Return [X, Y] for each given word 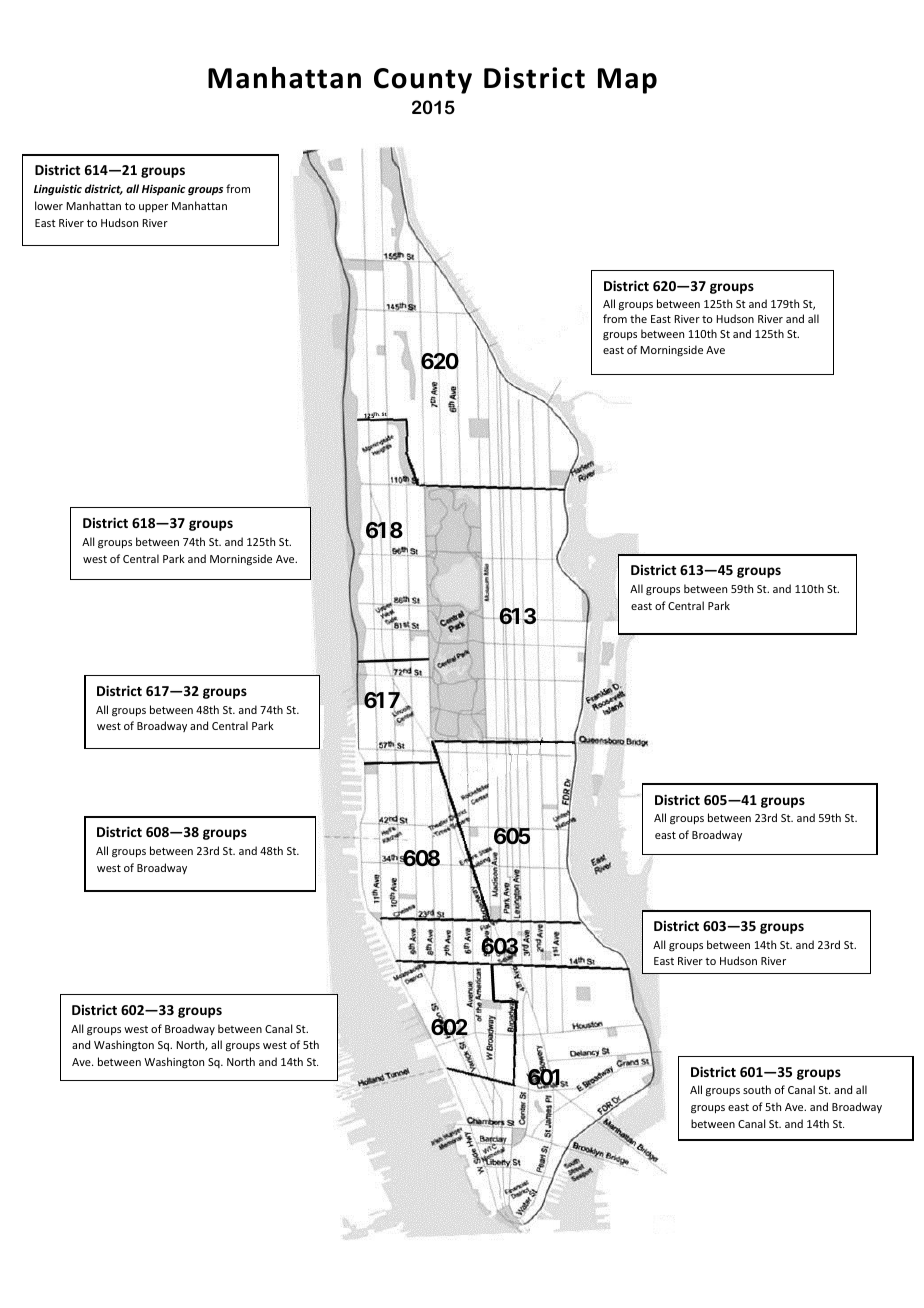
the [638, 318]
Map [627, 81]
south [757, 1089]
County [423, 81]
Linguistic [58, 189]
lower [49, 205]
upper [153, 208]
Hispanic [163, 189]
